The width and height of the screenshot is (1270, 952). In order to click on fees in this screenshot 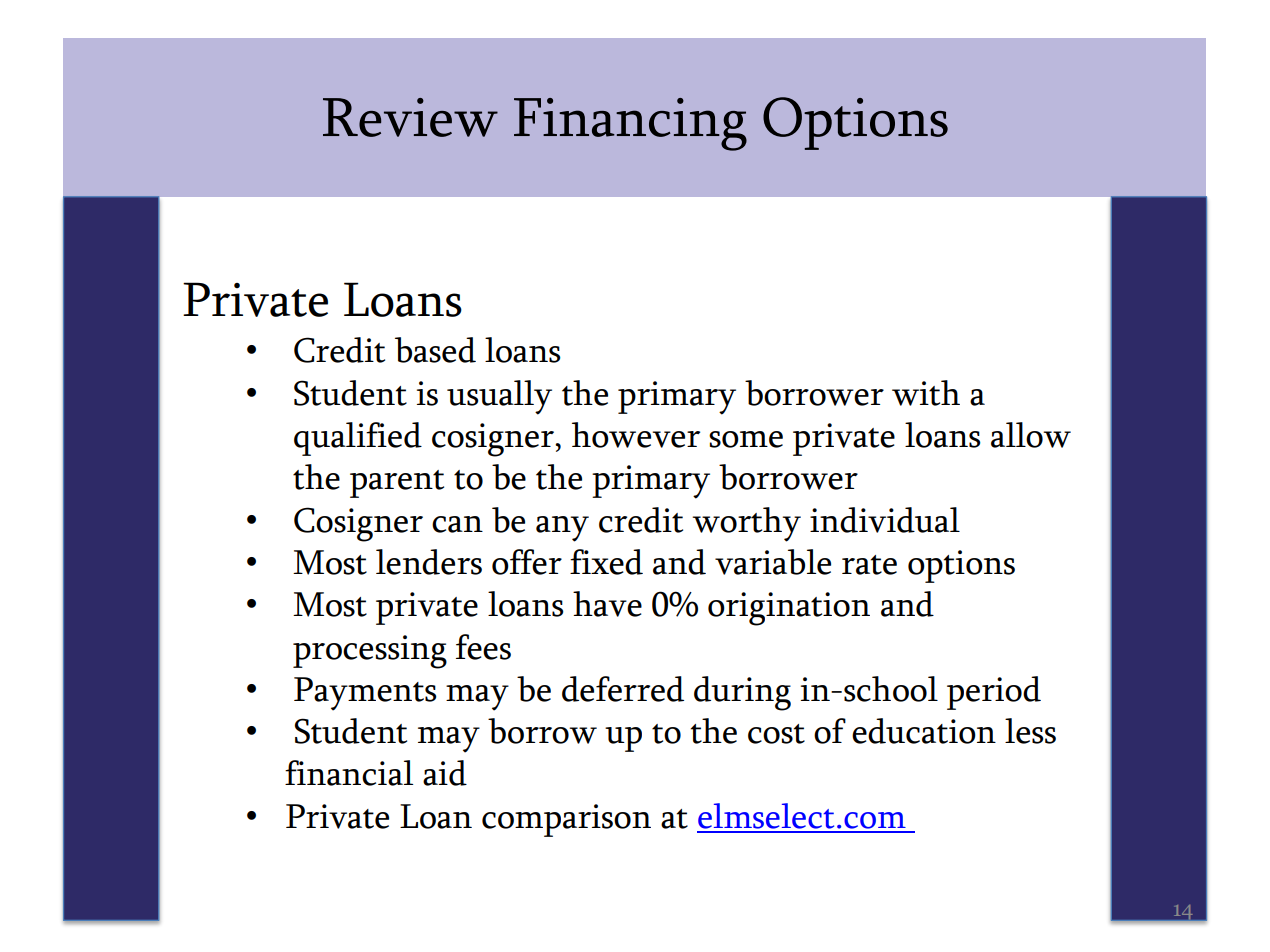, I will do `click(483, 647)`.
